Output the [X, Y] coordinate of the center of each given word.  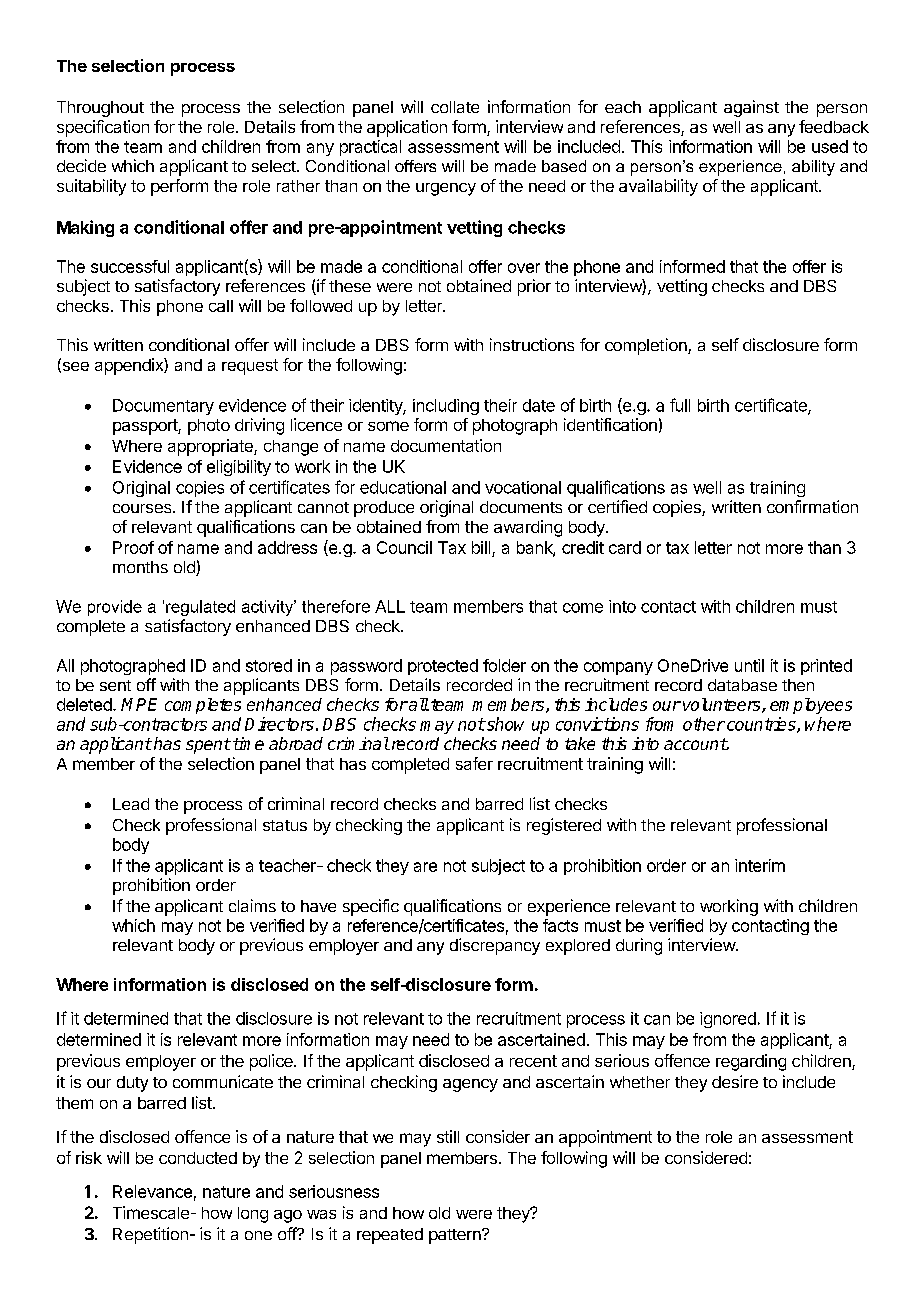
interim [760, 865]
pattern [456, 1236]
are [425, 867]
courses [143, 508]
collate [455, 107]
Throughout [100, 109]
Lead [131, 804]
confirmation [812, 506]
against [751, 108]
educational [403, 487]
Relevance [152, 1191]
